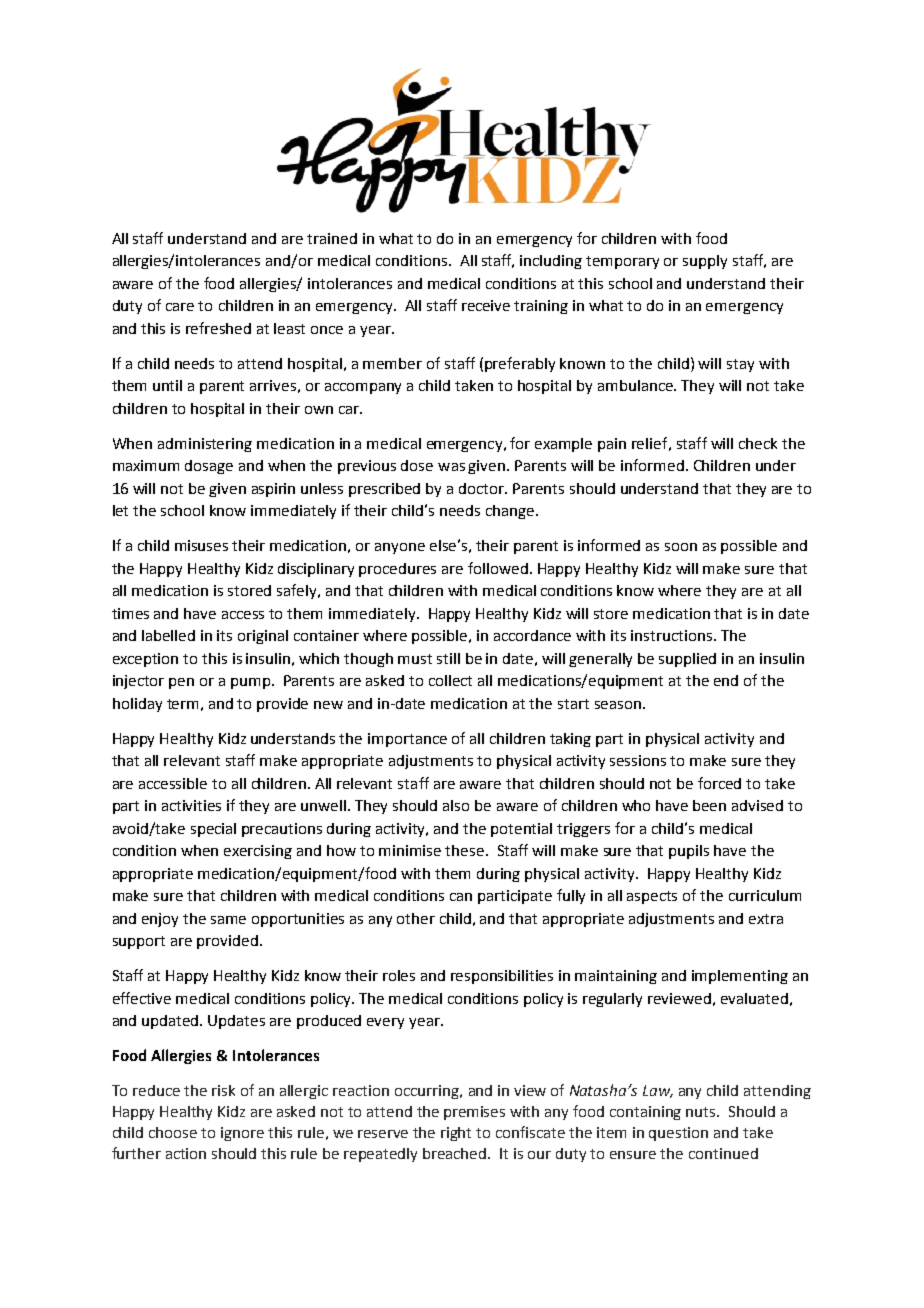  What do you see at coordinates (180, 307) in the document?
I see `care` at bounding box center [180, 307].
